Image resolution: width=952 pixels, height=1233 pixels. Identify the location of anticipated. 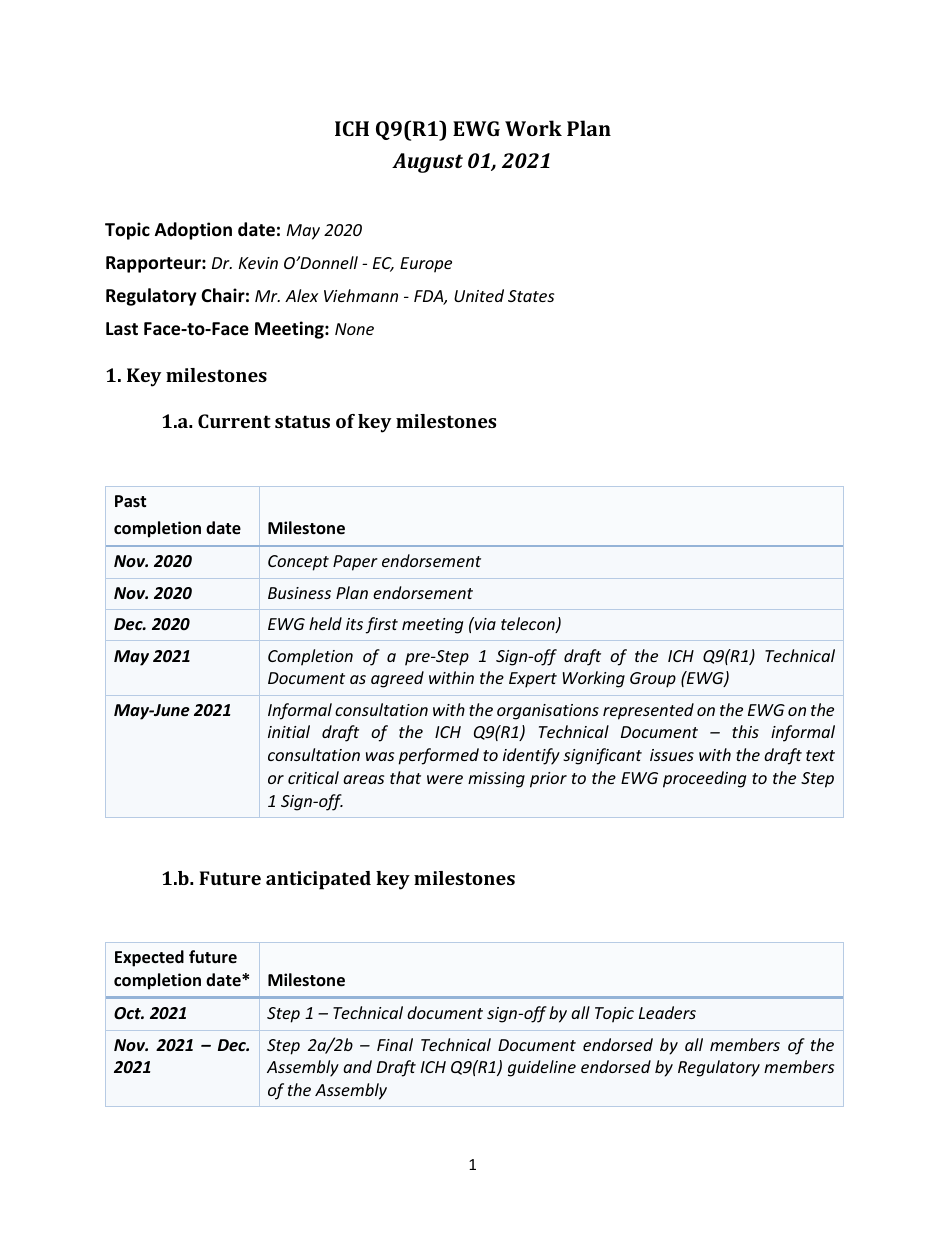
(318, 880).
